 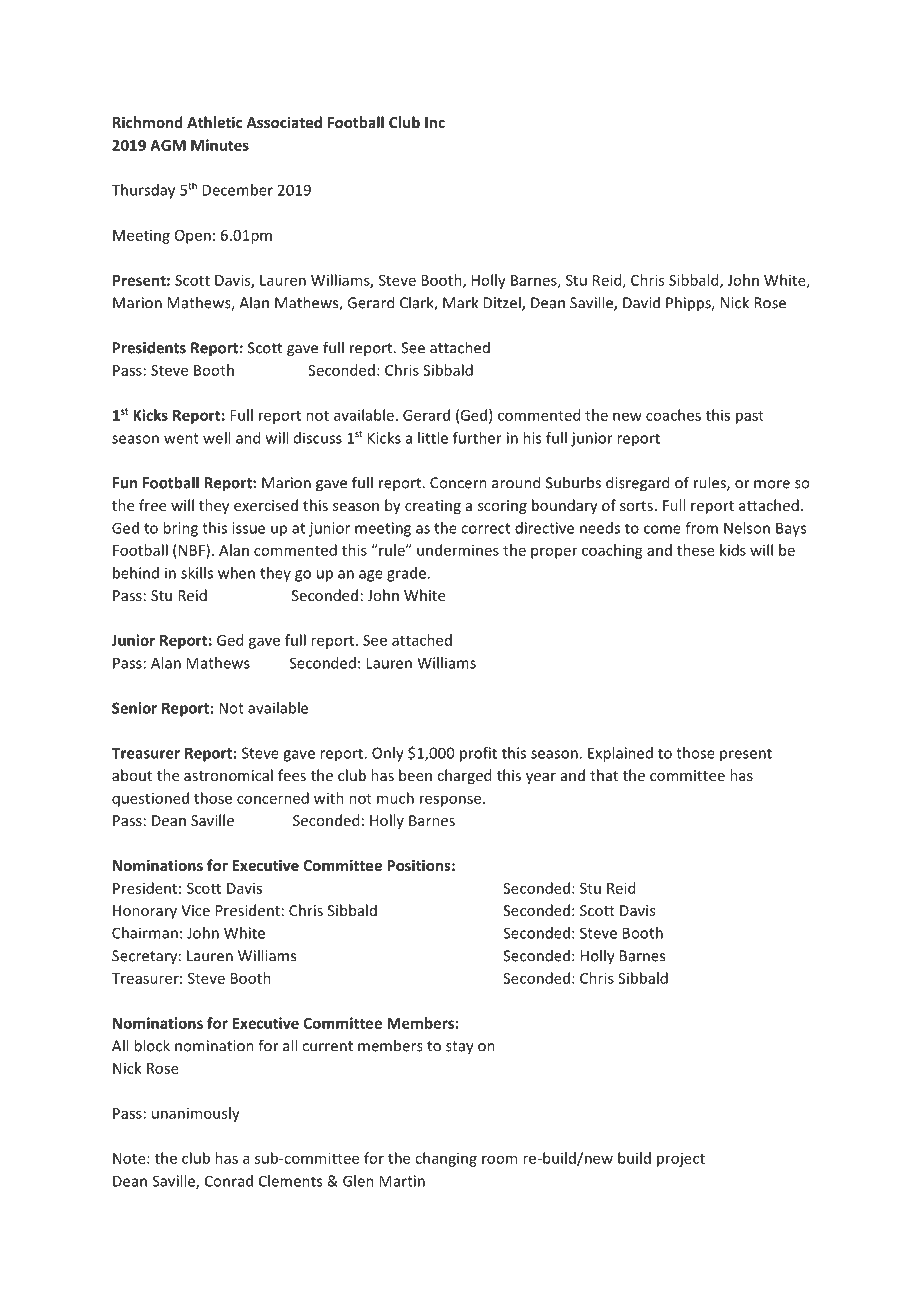 I want to click on skills, so click(x=197, y=573).
